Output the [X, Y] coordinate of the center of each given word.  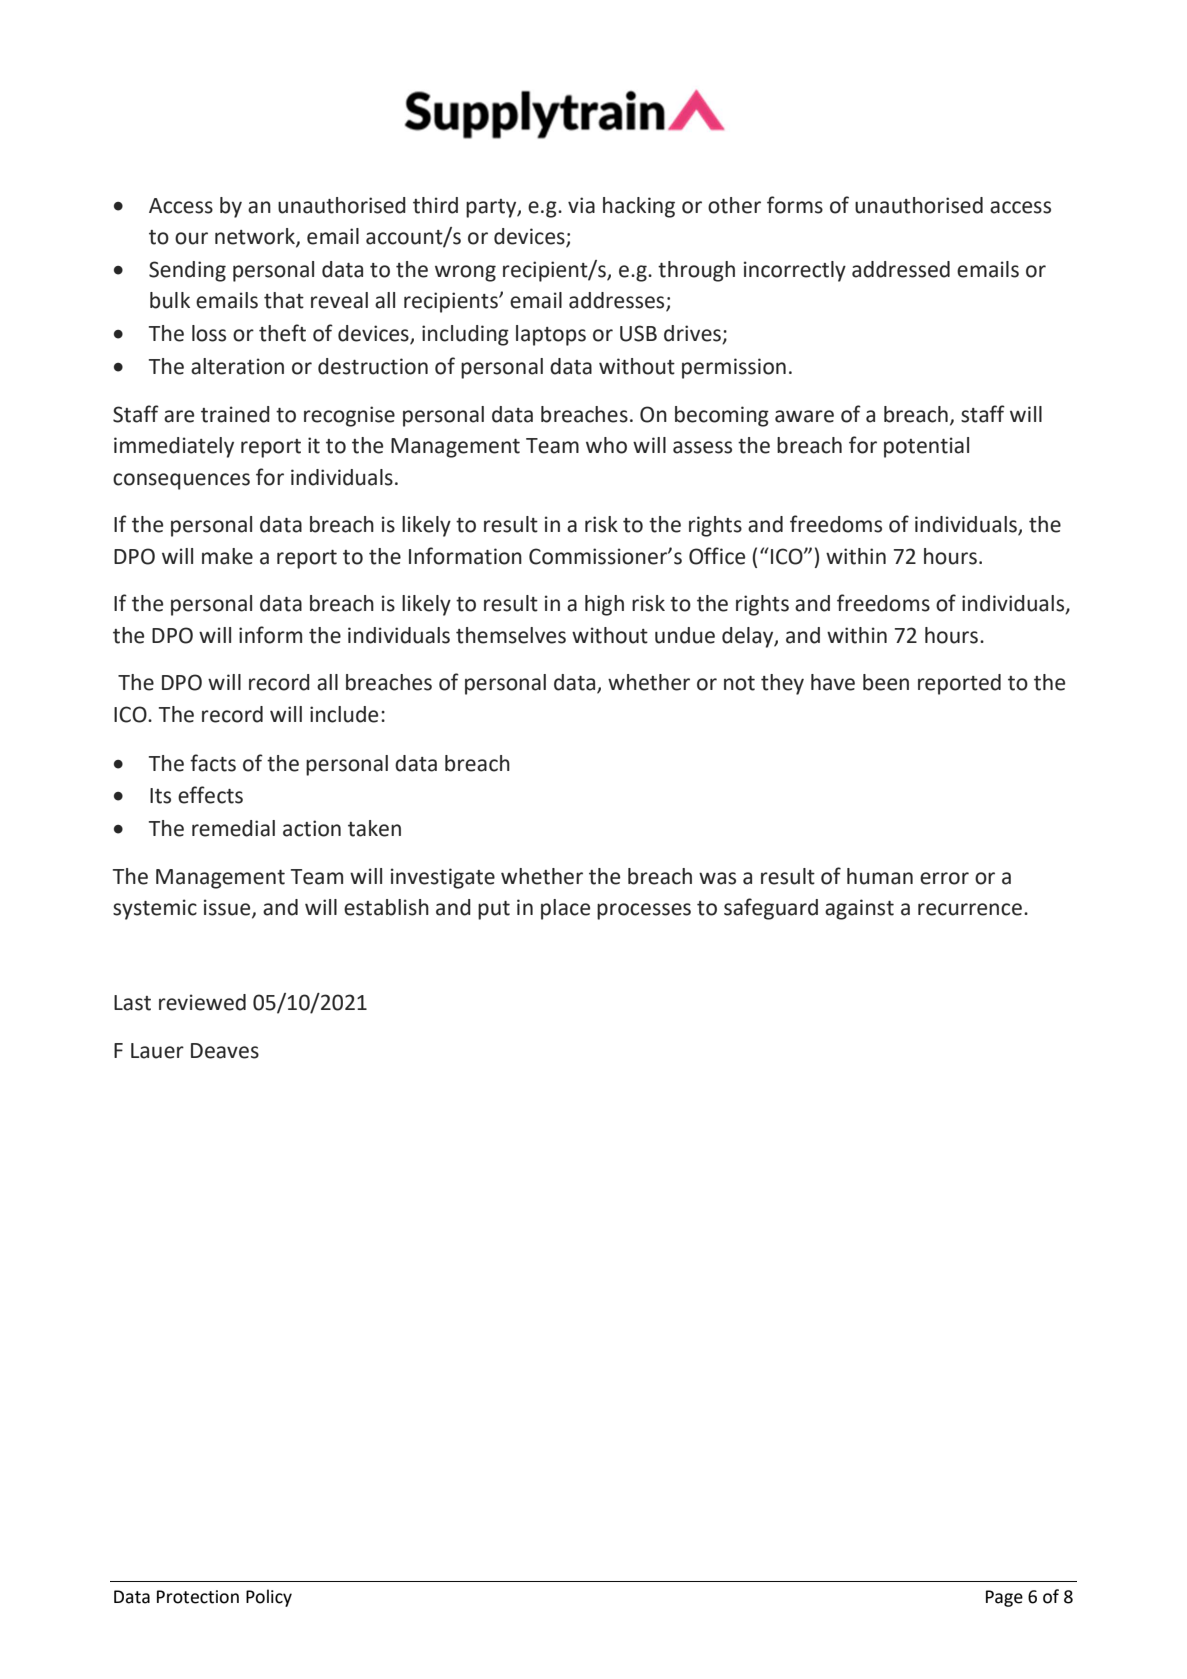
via [581, 205]
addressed [901, 269]
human [880, 876]
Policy [269, 1598]
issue [228, 908]
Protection [198, 1597]
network [256, 237]
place [565, 909]
